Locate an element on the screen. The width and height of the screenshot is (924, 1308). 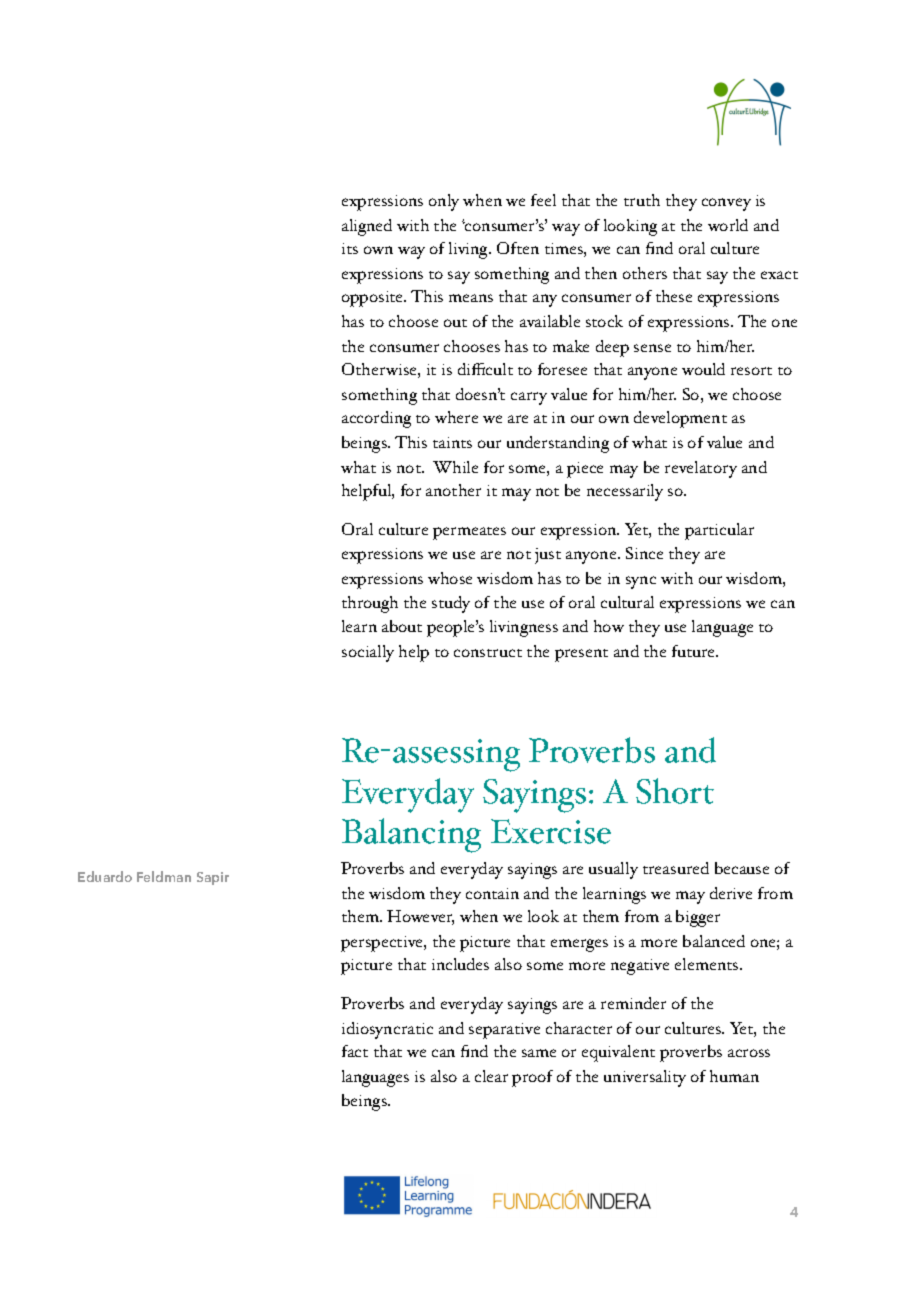
socially is located at coordinates (368, 653).
